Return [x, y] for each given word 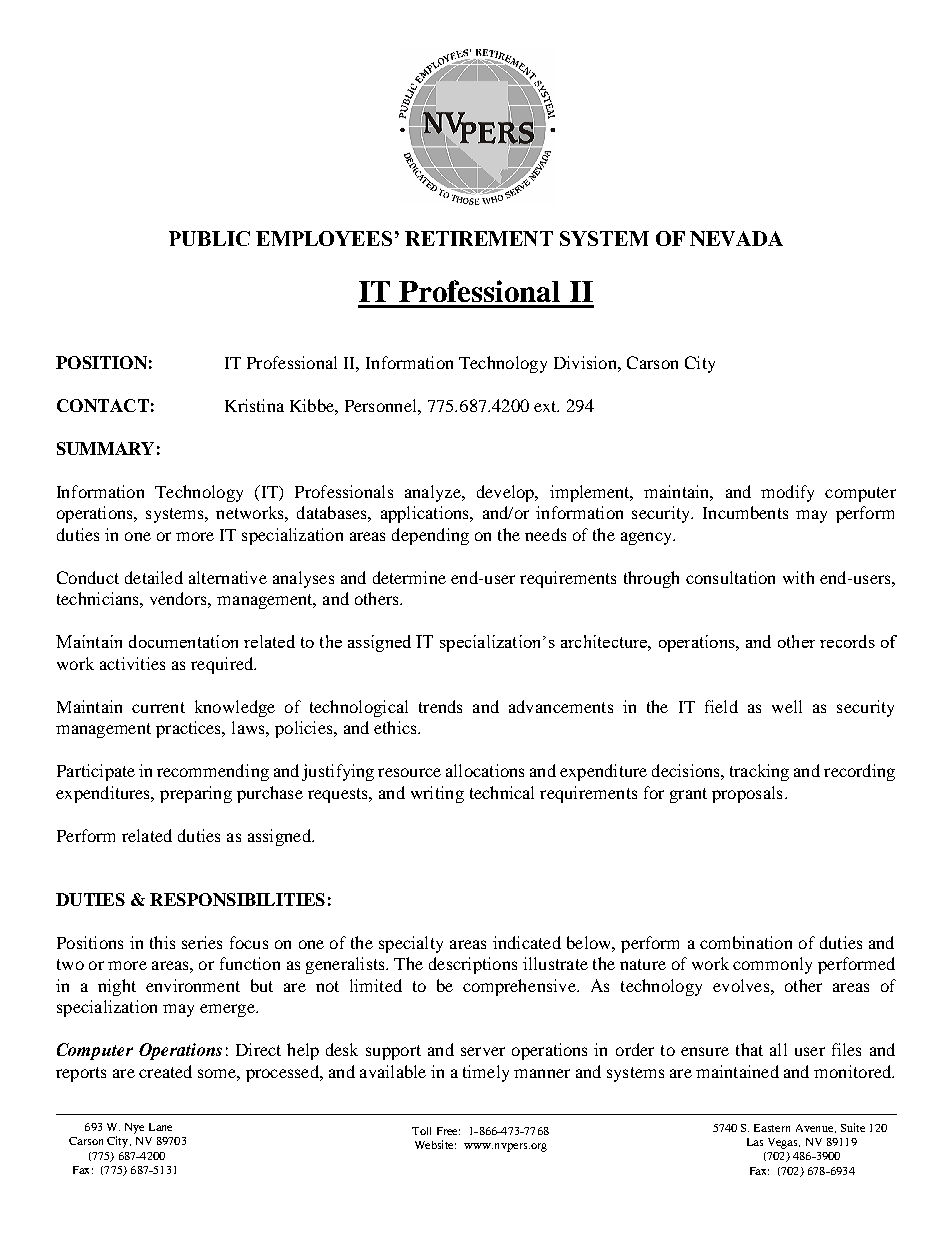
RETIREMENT [479, 238]
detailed [154, 577]
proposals [747, 794]
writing [437, 794]
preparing [196, 794]
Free [448, 1131]
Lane [160, 1127]
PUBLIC [209, 238]
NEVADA [736, 238]
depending [430, 536]
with [798, 577]
